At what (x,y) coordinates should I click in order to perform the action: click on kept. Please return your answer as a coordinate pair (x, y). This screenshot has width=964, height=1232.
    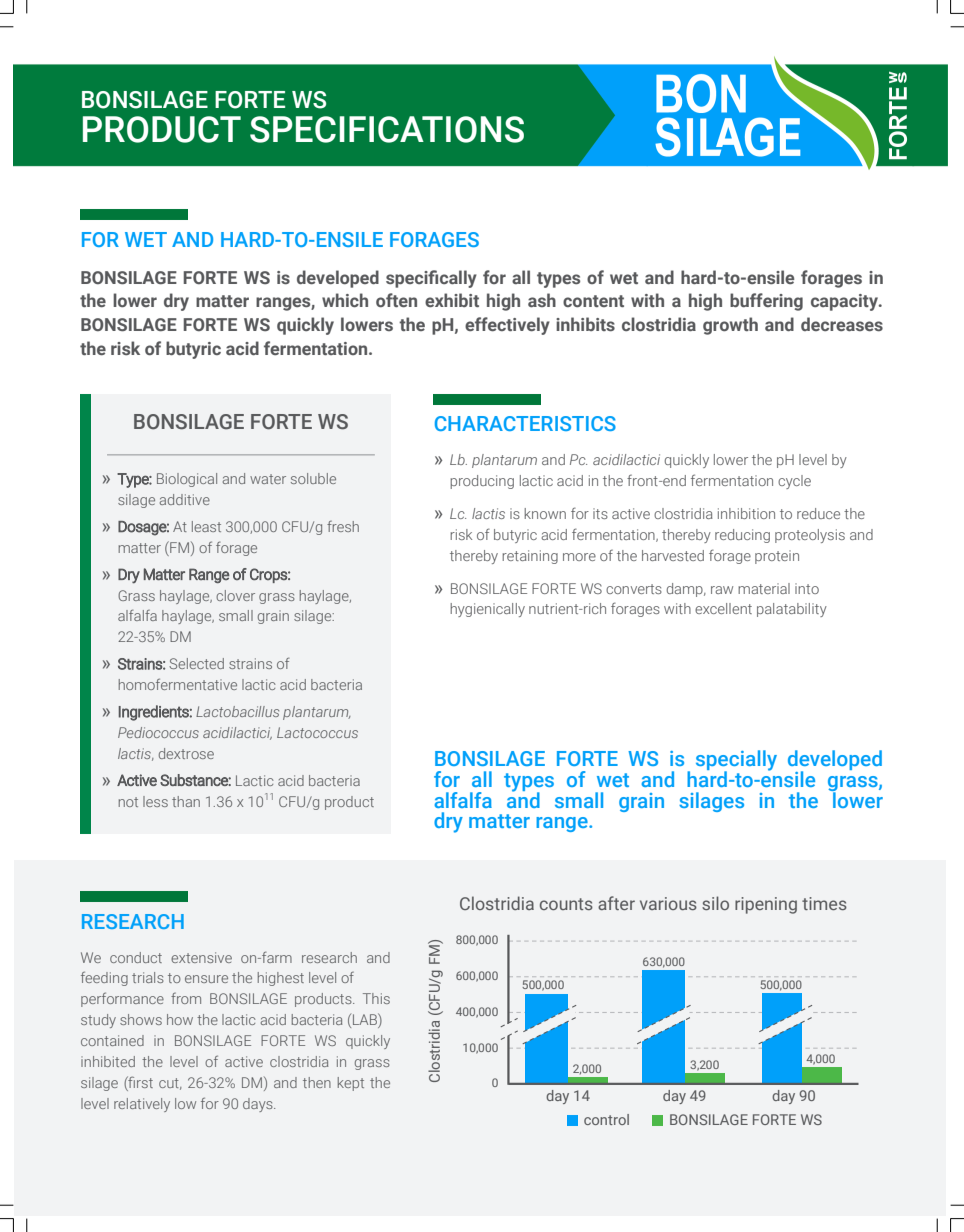
    Looking at the image, I should click on (351, 1084).
